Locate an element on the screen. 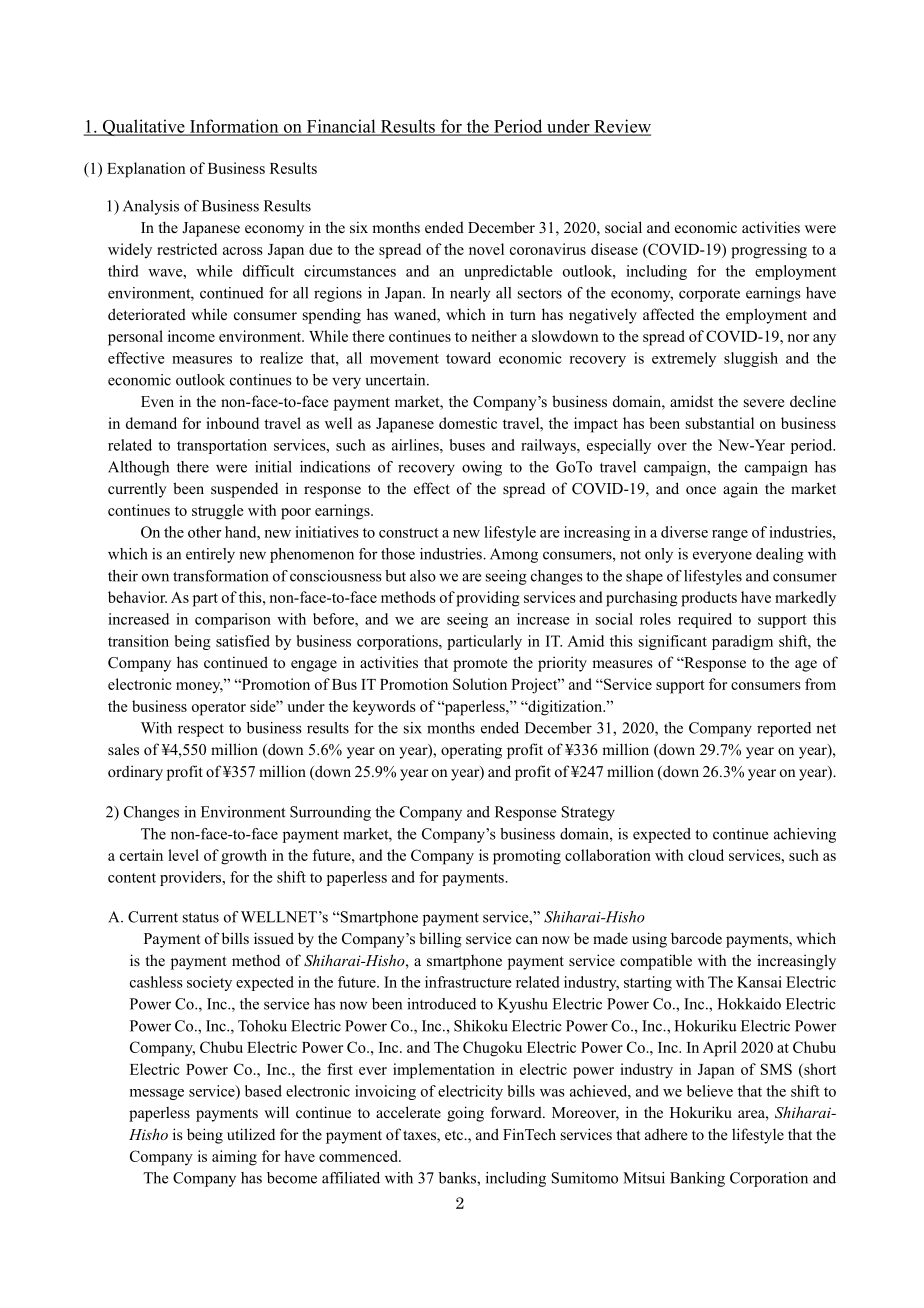  novel is located at coordinates (486, 249).
